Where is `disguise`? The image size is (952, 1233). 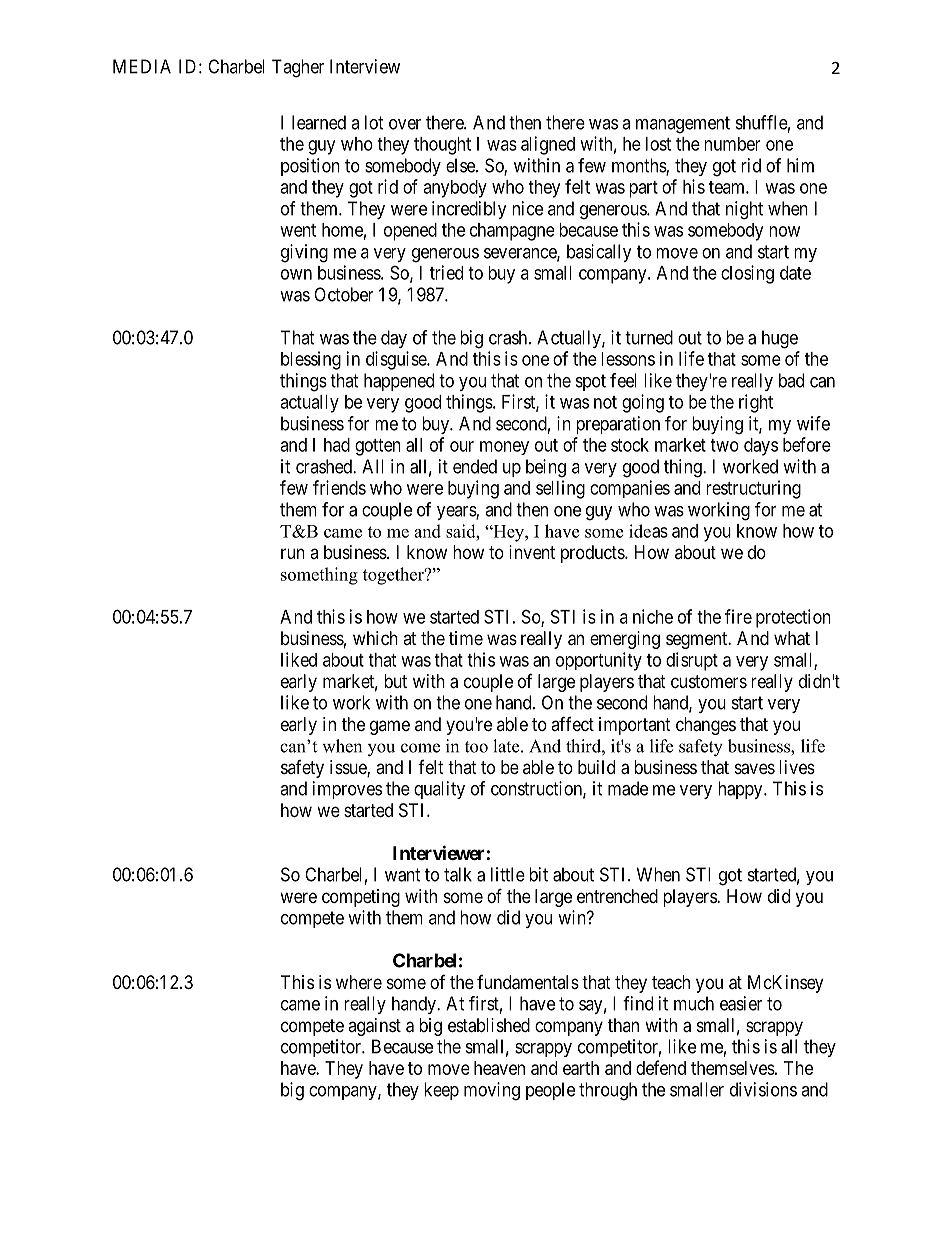
disguise is located at coordinates (397, 360).
